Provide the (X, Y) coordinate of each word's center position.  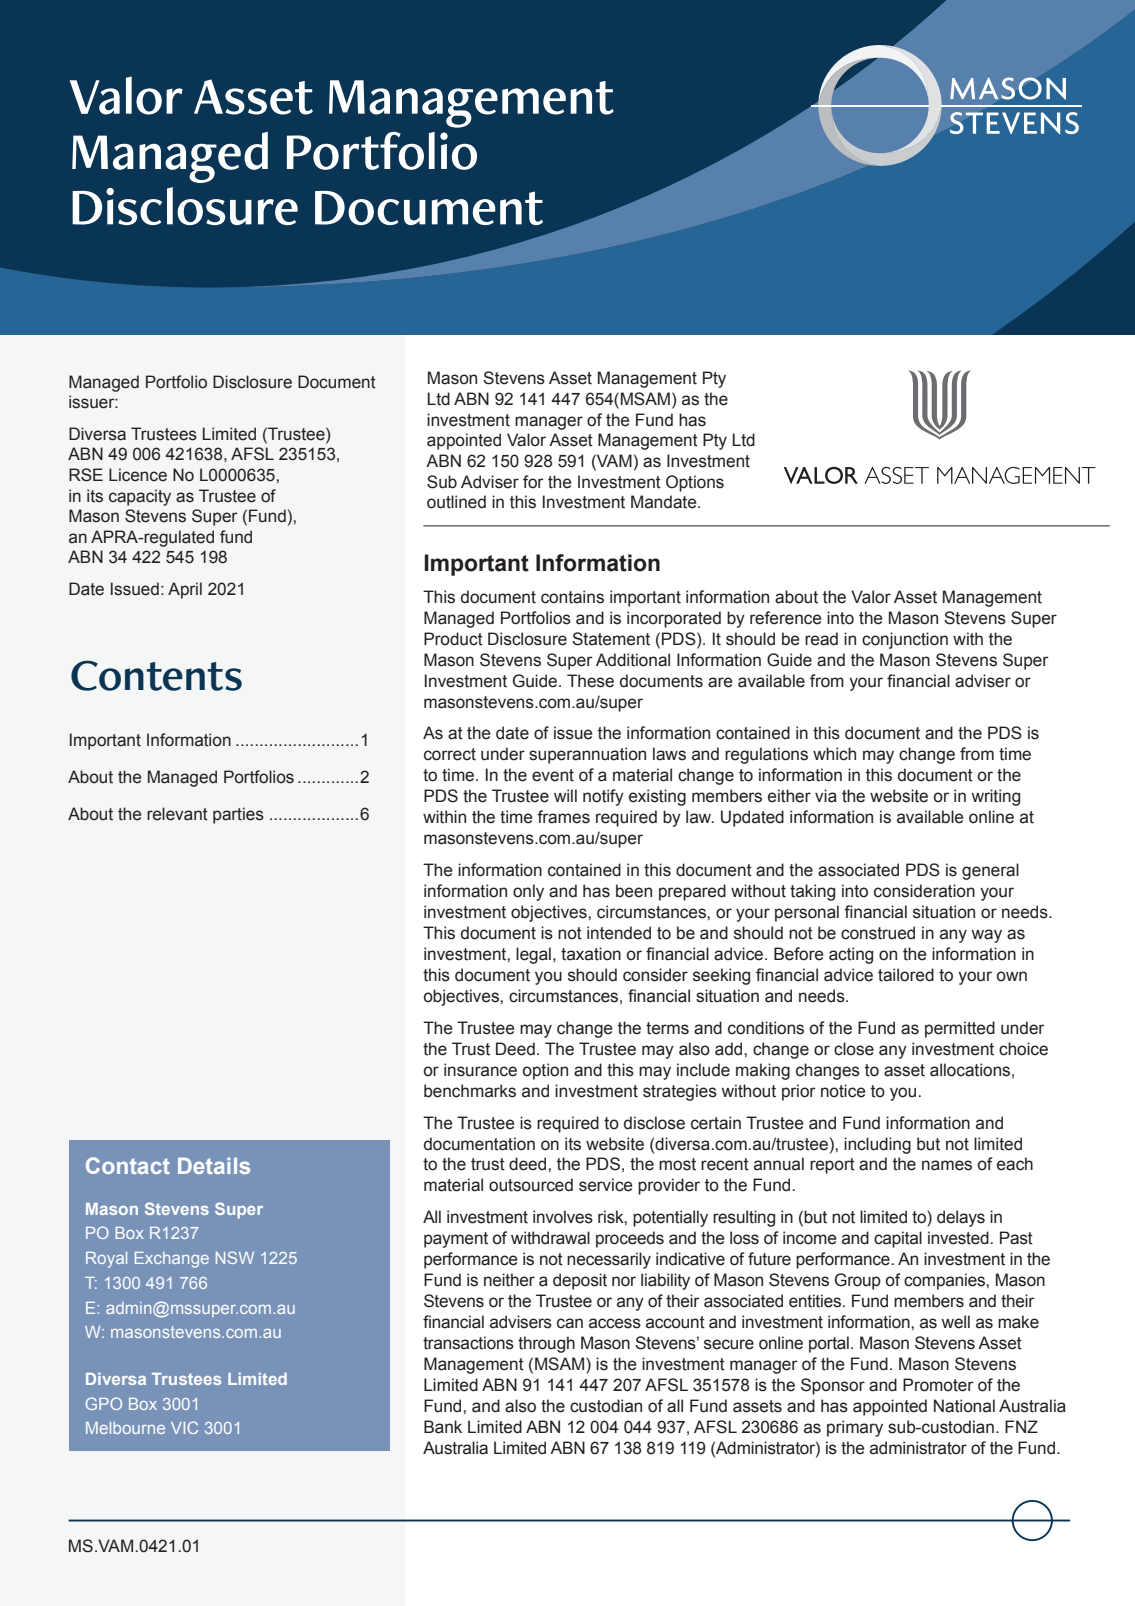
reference (786, 618)
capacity (140, 497)
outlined (456, 502)
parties (238, 815)
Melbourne (125, 1428)
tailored (906, 975)
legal (533, 955)
